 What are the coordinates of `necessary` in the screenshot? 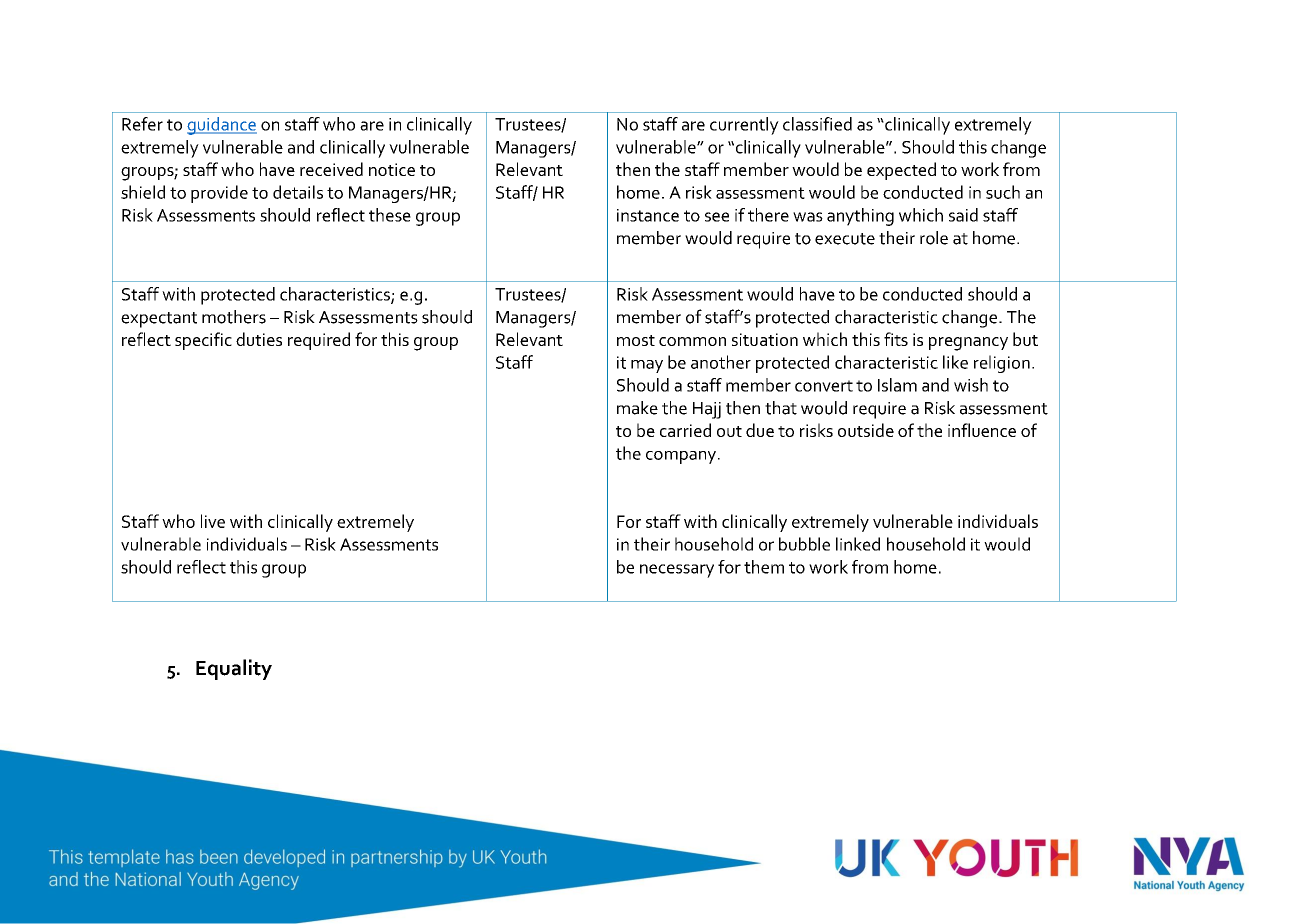 It's located at (677, 571).
